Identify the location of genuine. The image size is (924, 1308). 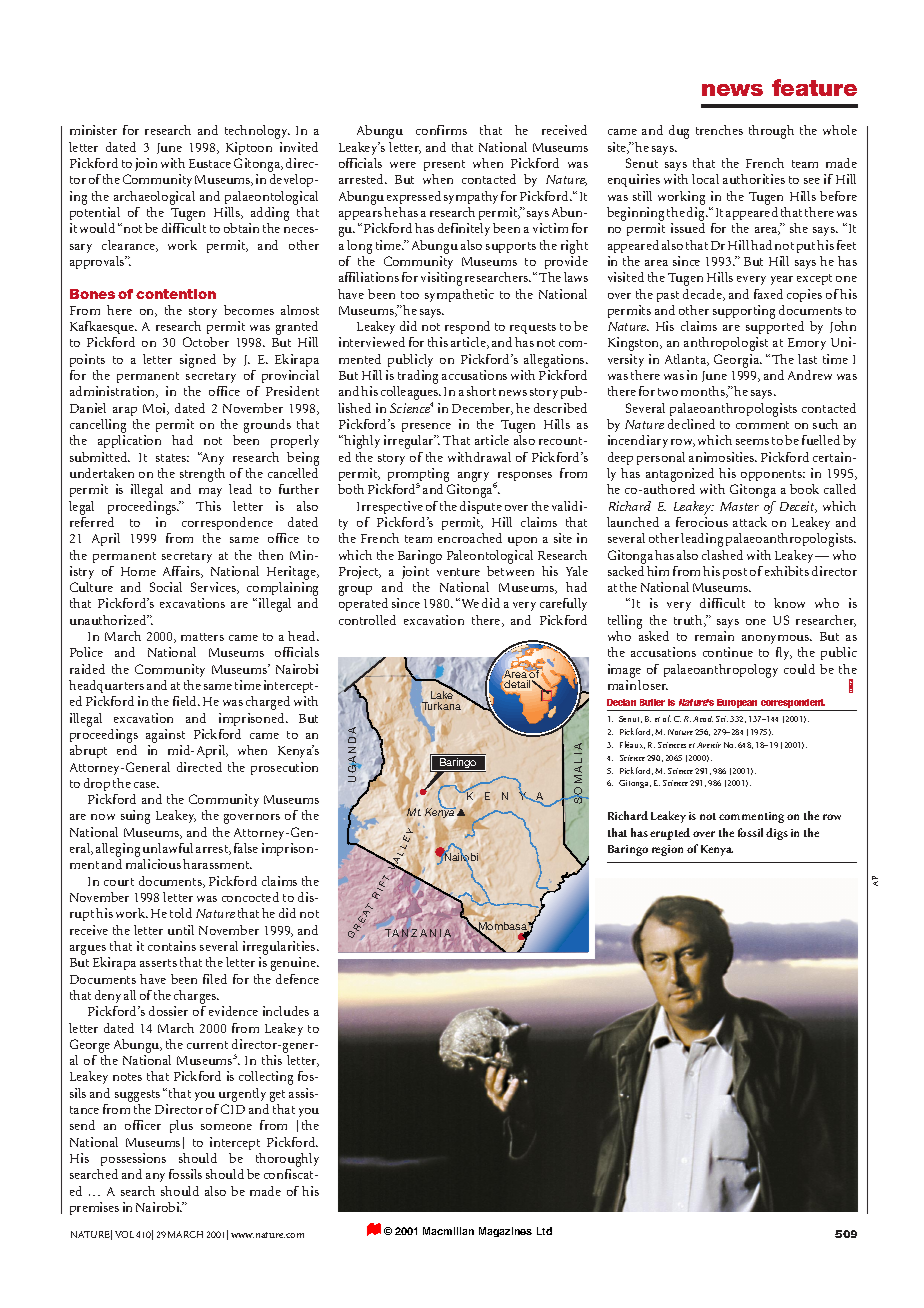
(294, 964).
